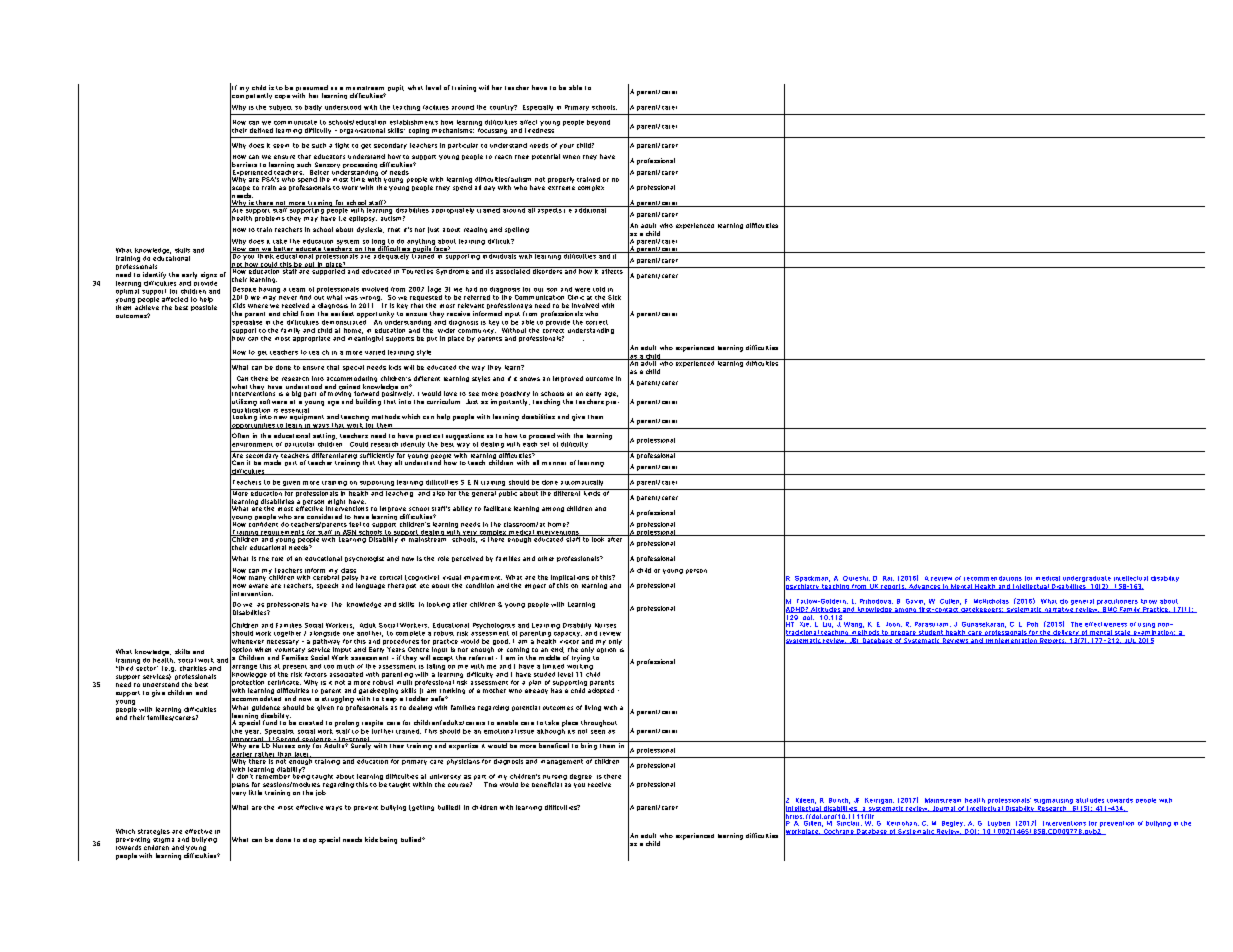  What do you see at coordinates (567, 146) in the screenshot?
I see `your` at bounding box center [567, 146].
